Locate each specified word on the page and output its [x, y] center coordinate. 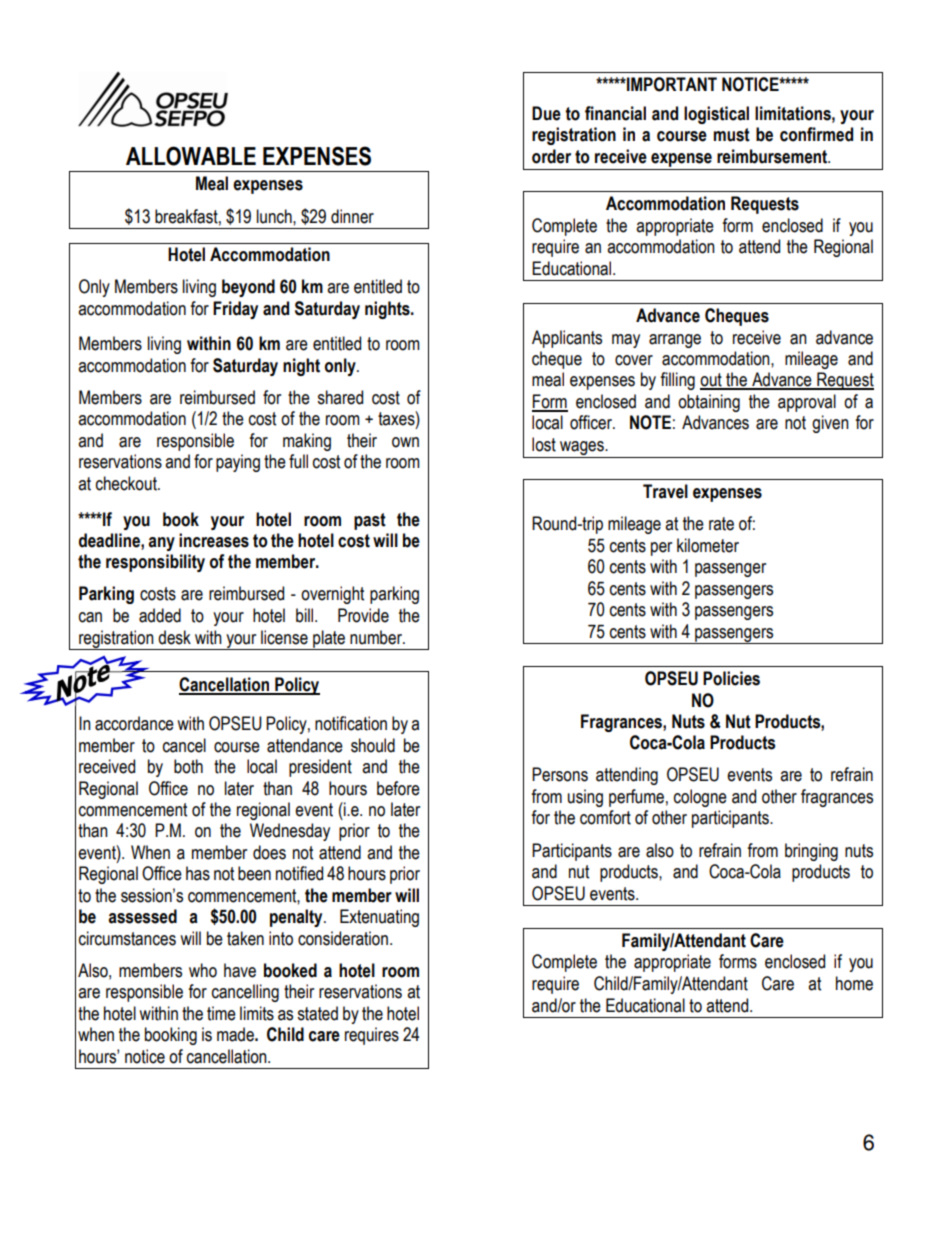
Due [546, 113]
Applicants [567, 339]
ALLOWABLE [191, 156]
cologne [700, 798]
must [732, 135]
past [370, 521]
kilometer [708, 545]
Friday [235, 310]
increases [214, 540]
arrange [675, 341]
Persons [560, 774]
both [188, 766]
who [203, 970]
